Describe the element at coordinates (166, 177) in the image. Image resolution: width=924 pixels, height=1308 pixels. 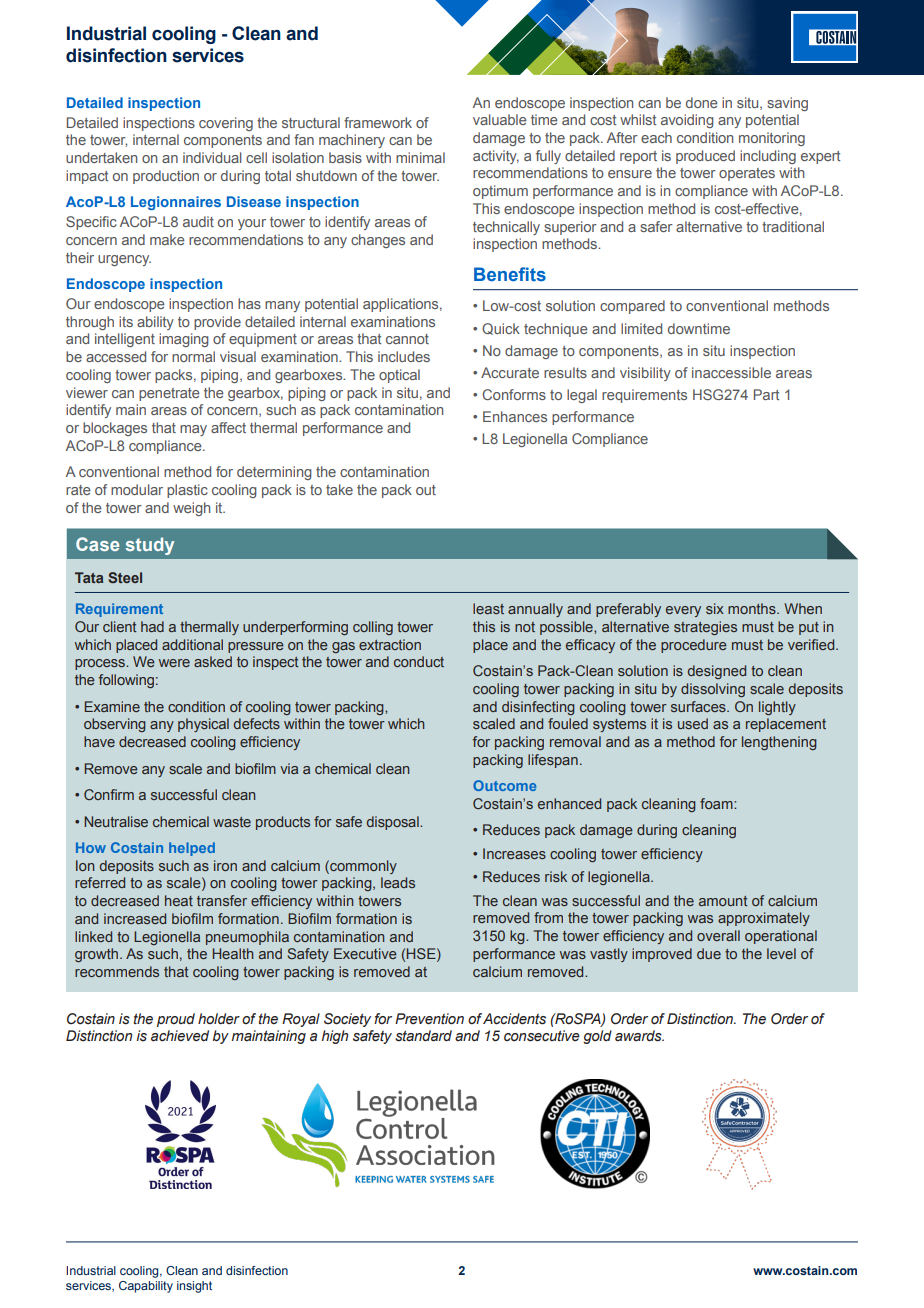
I see `production` at that location.
